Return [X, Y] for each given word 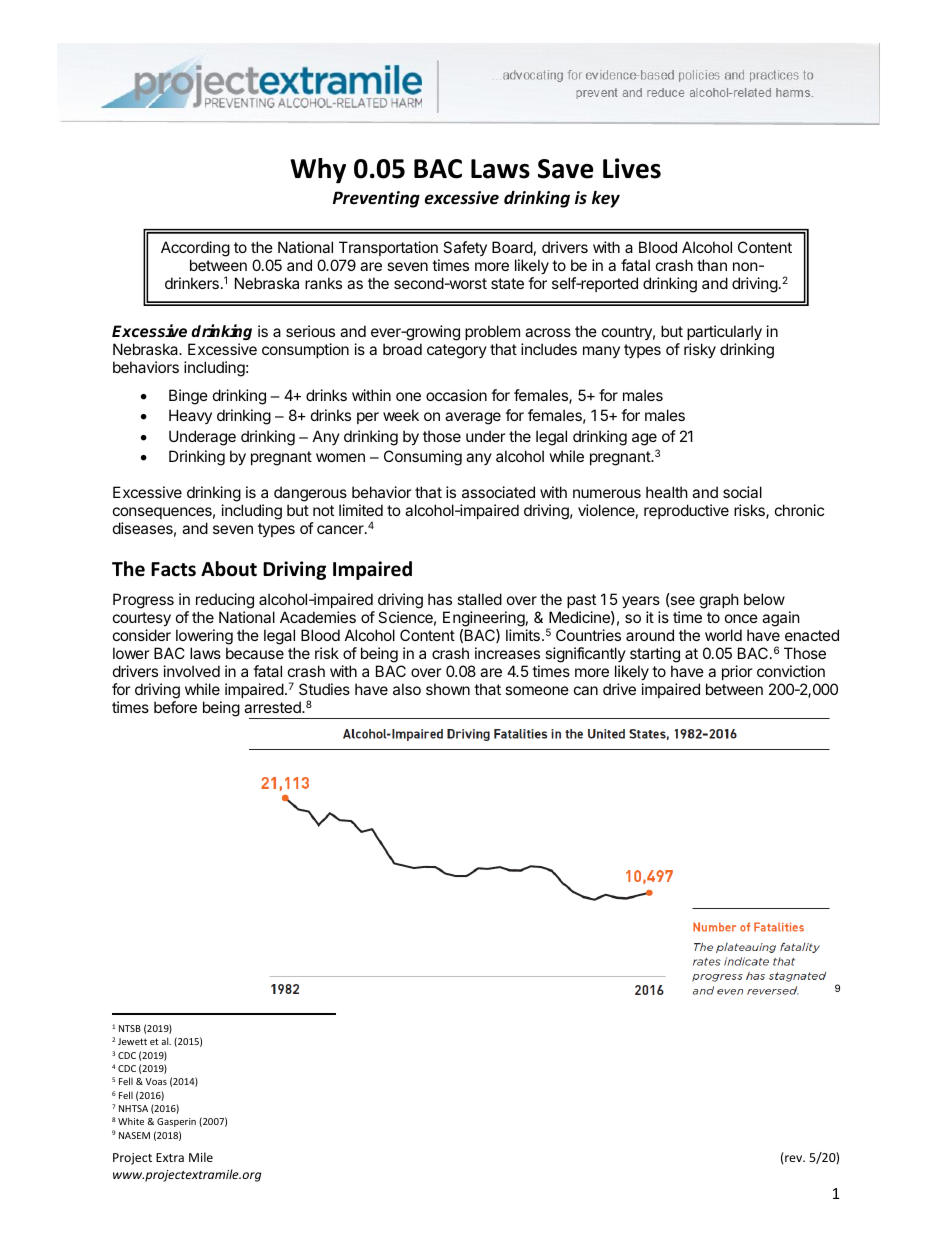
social [742, 492]
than [712, 265]
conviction [791, 671]
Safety [465, 248]
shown [448, 689]
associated [498, 492]
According [195, 250]
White [131, 1121]
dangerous [310, 494]
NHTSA [133, 1108]
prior [737, 672]
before [175, 707]
